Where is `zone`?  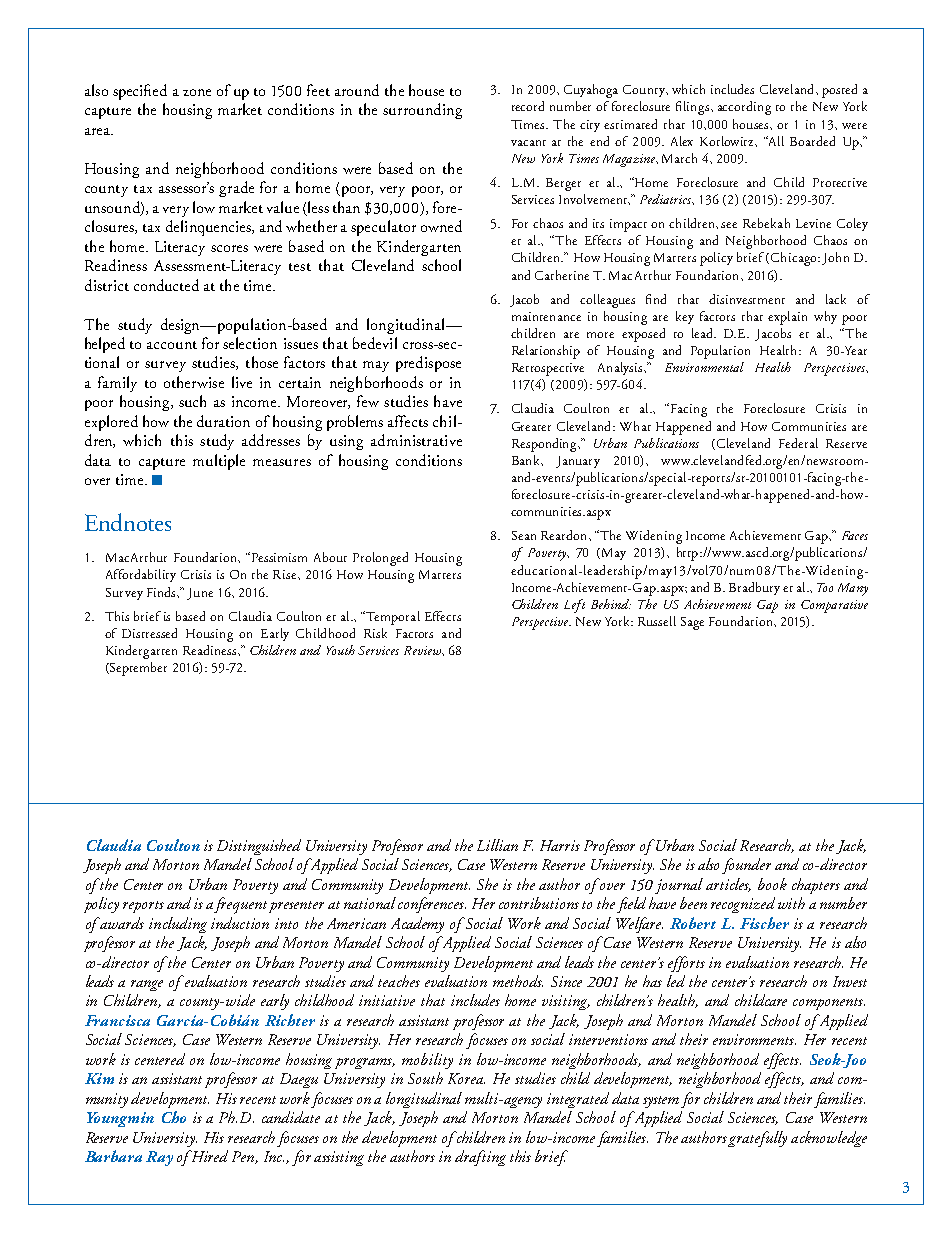
zone is located at coordinates (197, 92).
